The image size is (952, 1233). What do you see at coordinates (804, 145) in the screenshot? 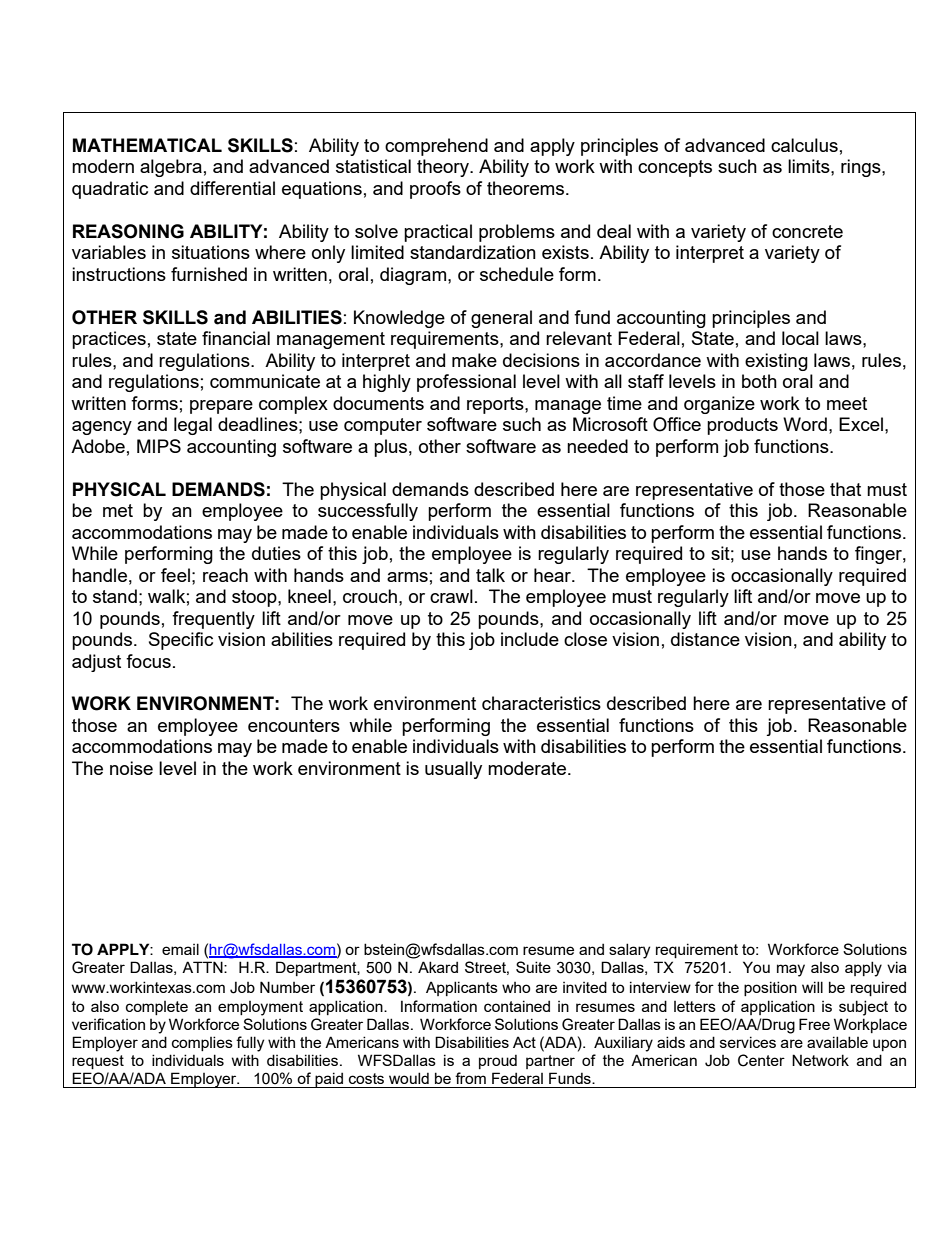
I see `calculus` at bounding box center [804, 145].
